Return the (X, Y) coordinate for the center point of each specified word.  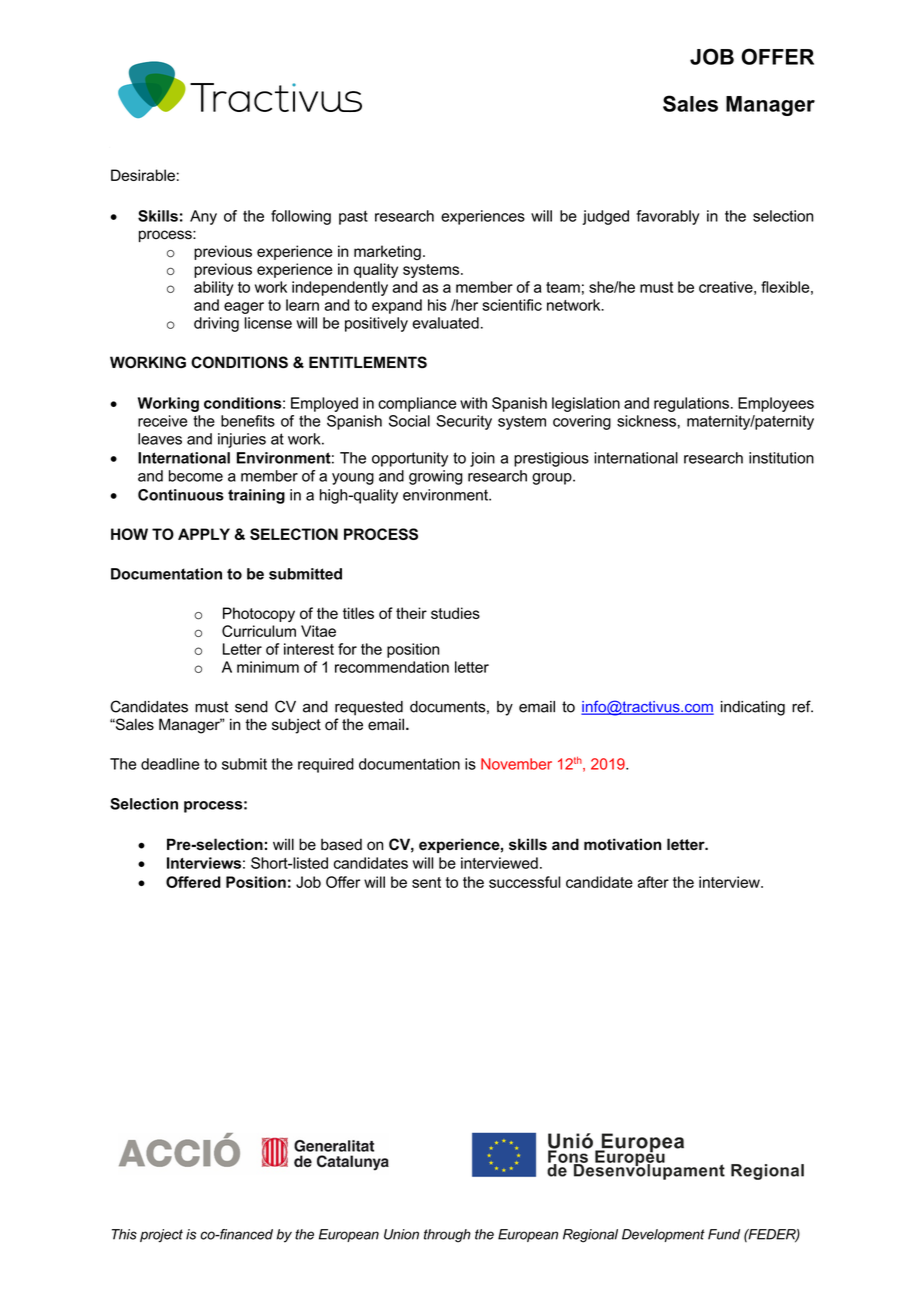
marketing (387, 253)
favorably (668, 217)
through (447, 1236)
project (161, 1236)
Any (203, 217)
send (251, 707)
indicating (753, 708)
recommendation (392, 667)
